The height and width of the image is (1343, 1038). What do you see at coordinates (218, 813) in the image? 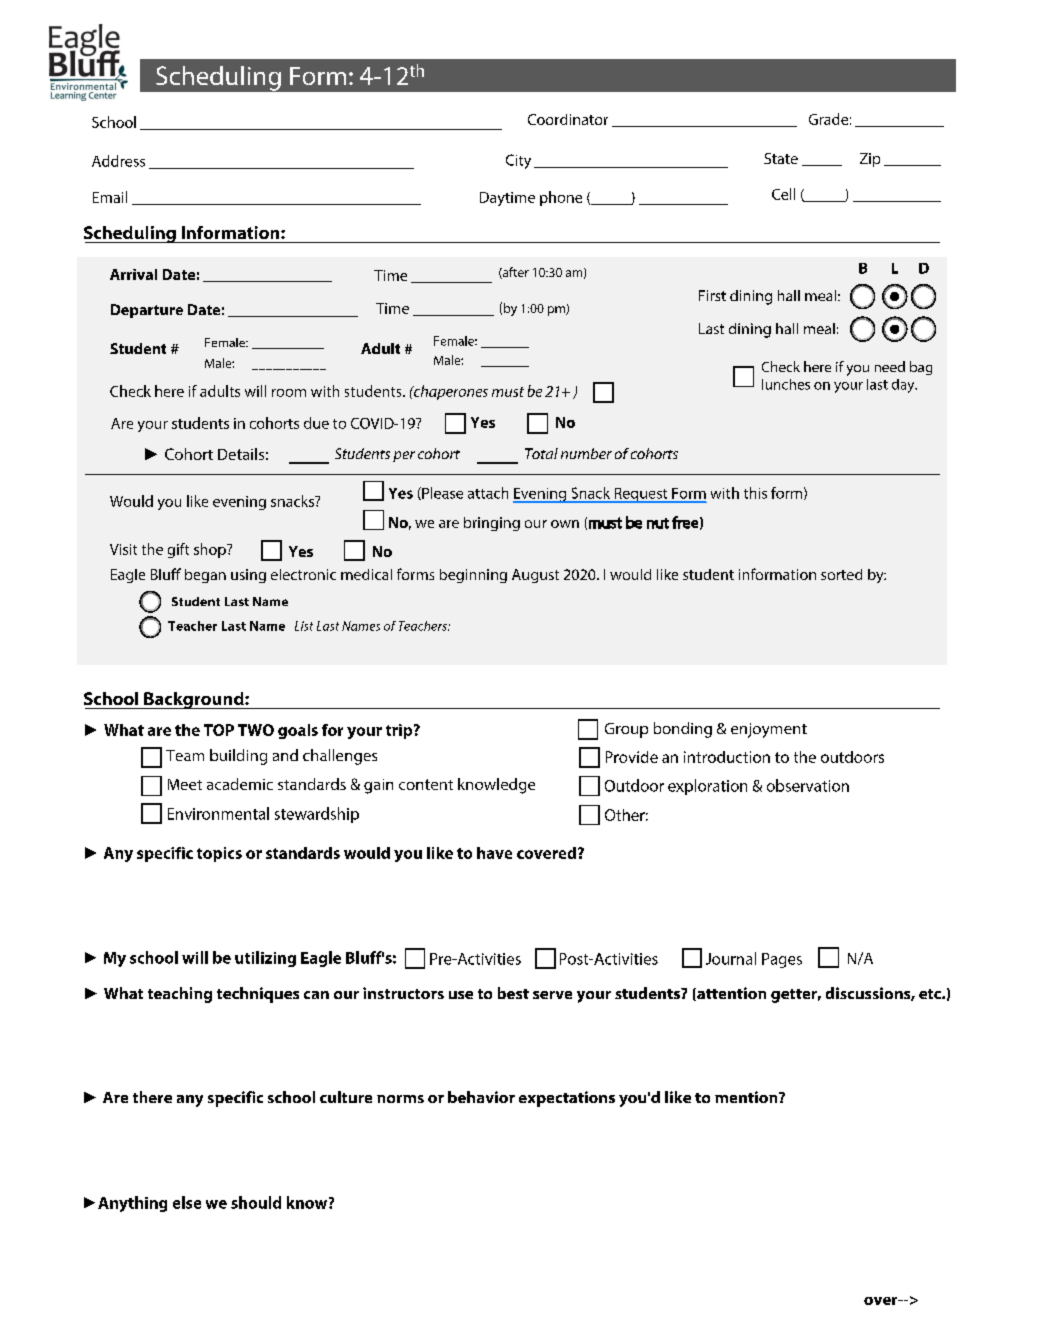
I see `Environmental` at bounding box center [218, 813].
